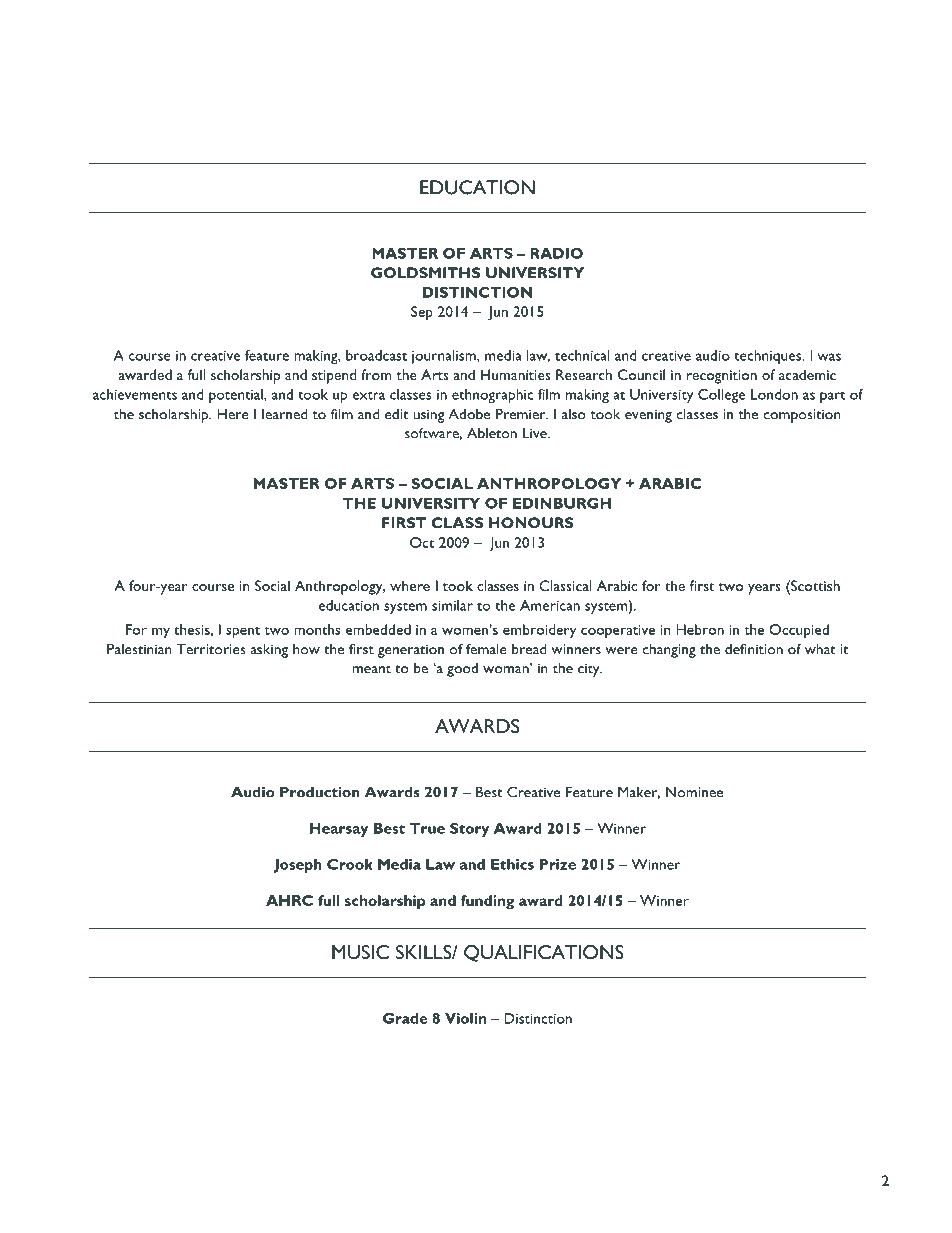 Image resolution: width=952 pixels, height=1233 pixels. Describe the element at coordinates (694, 792) in the screenshot. I see `Nominee` at that location.
